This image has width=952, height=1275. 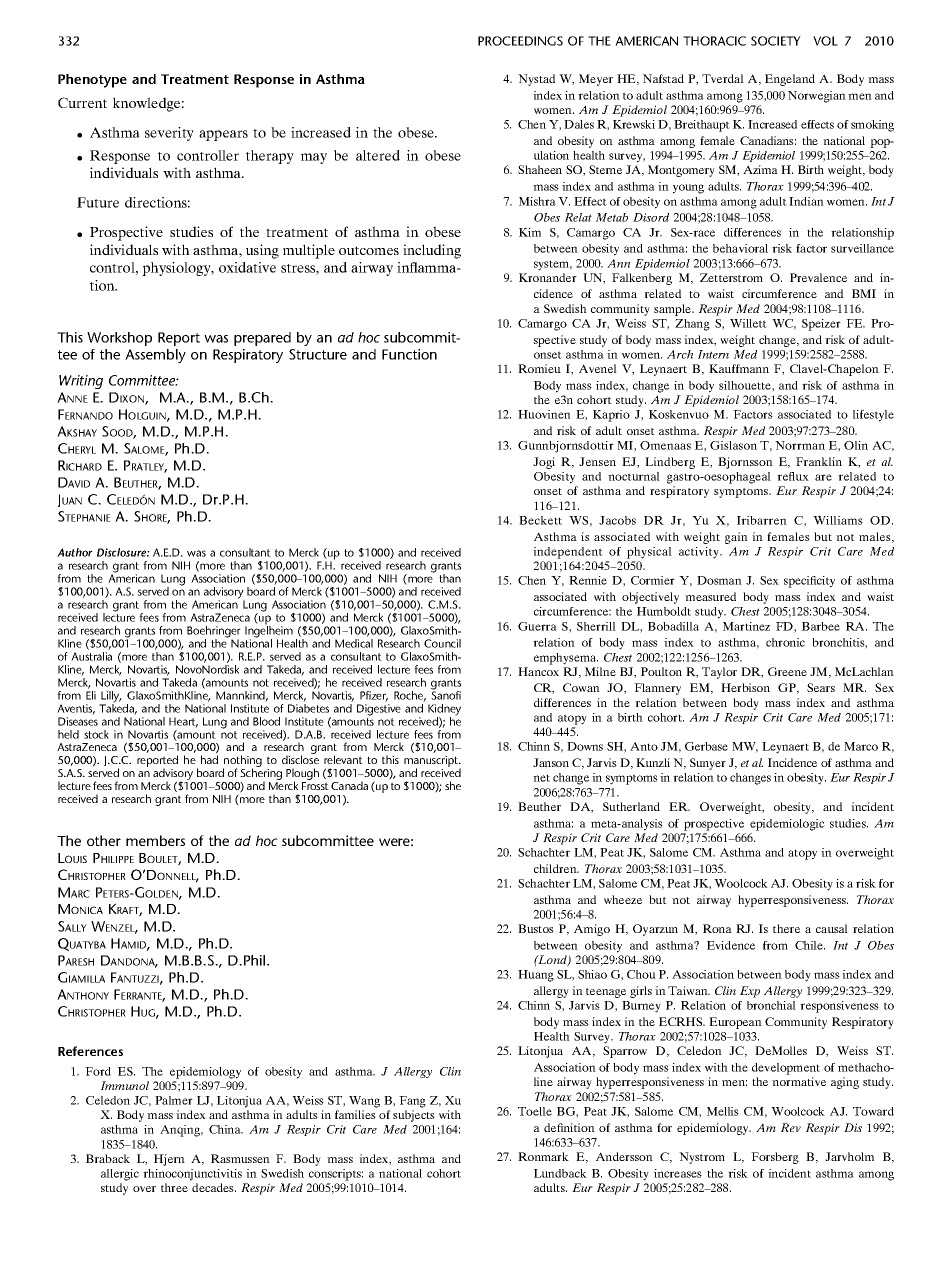 I want to click on there, so click(x=786, y=928).
